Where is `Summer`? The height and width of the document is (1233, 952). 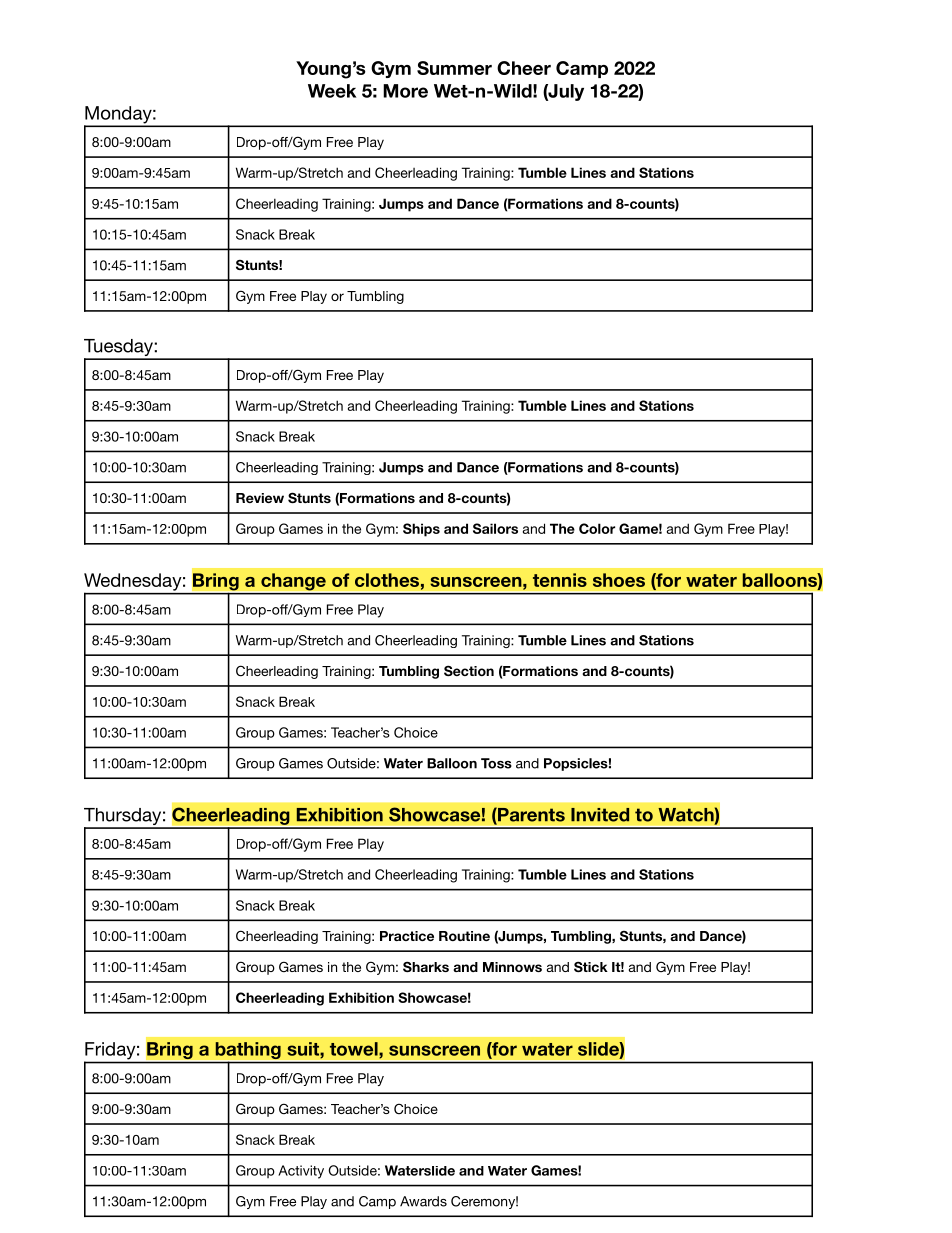 Summer is located at coordinates (454, 68).
